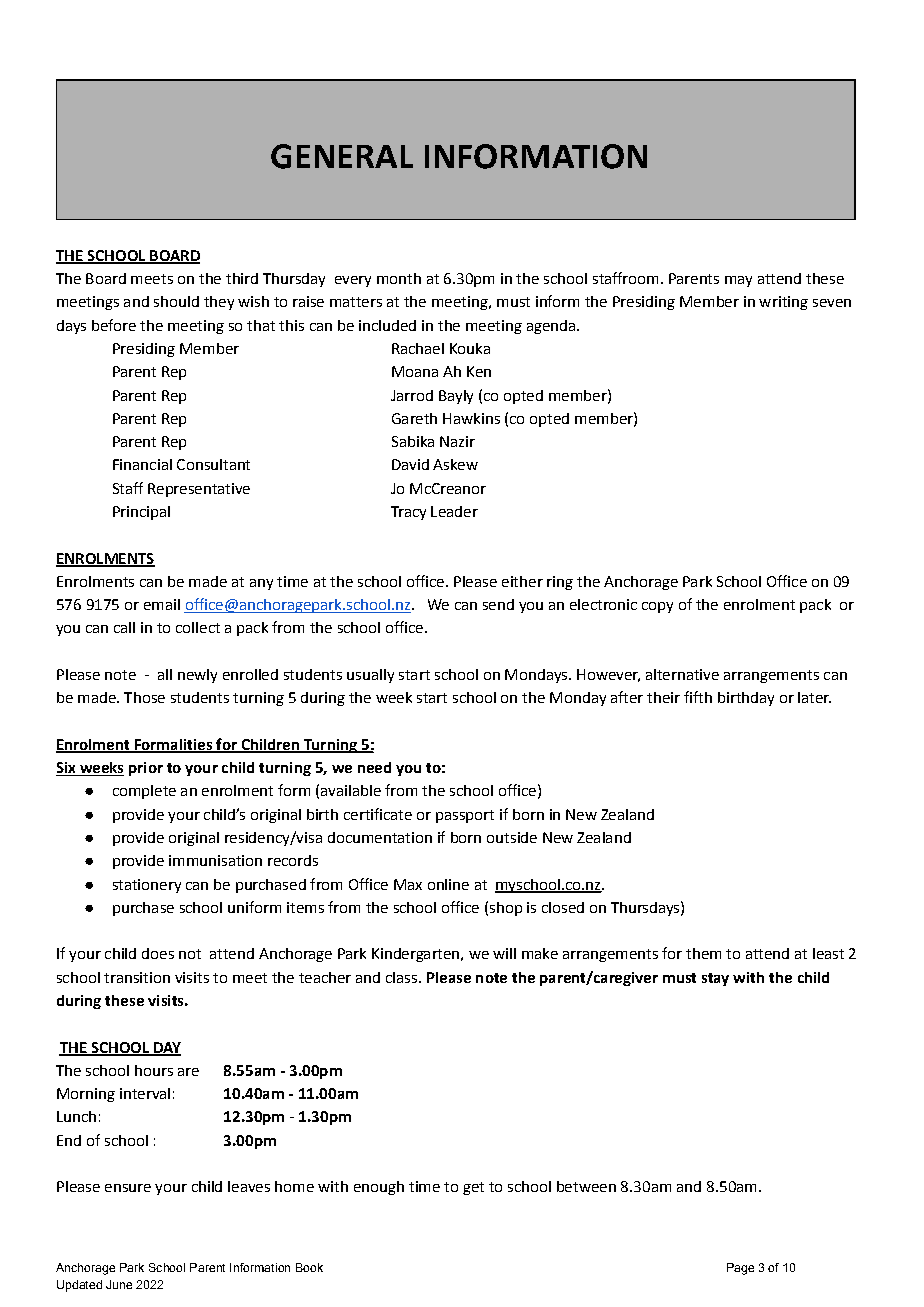  I want to click on GENERAL, so click(342, 156).
